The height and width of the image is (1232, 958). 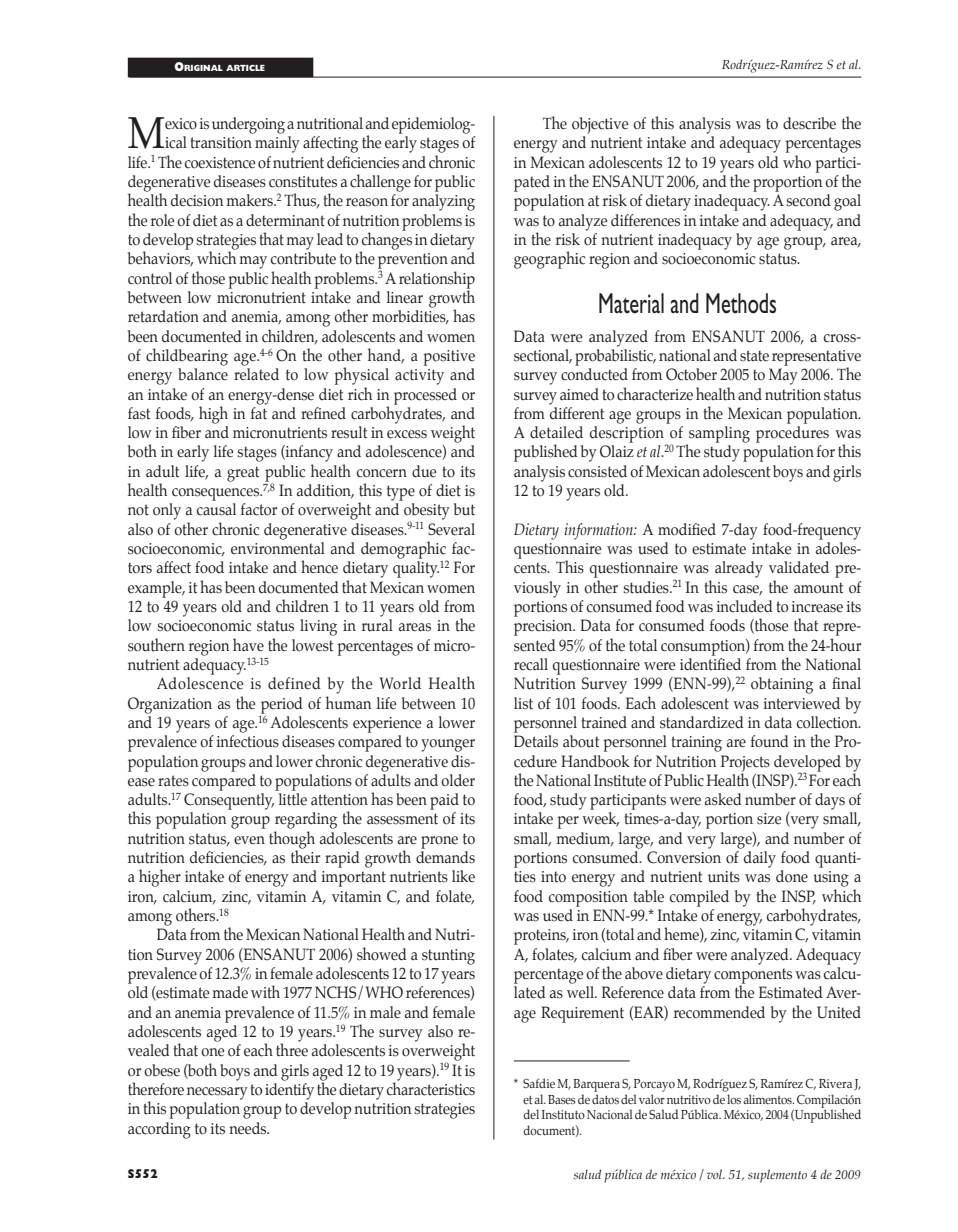 What do you see at coordinates (248, 125) in the image?
I see `undergoing` at bounding box center [248, 125].
